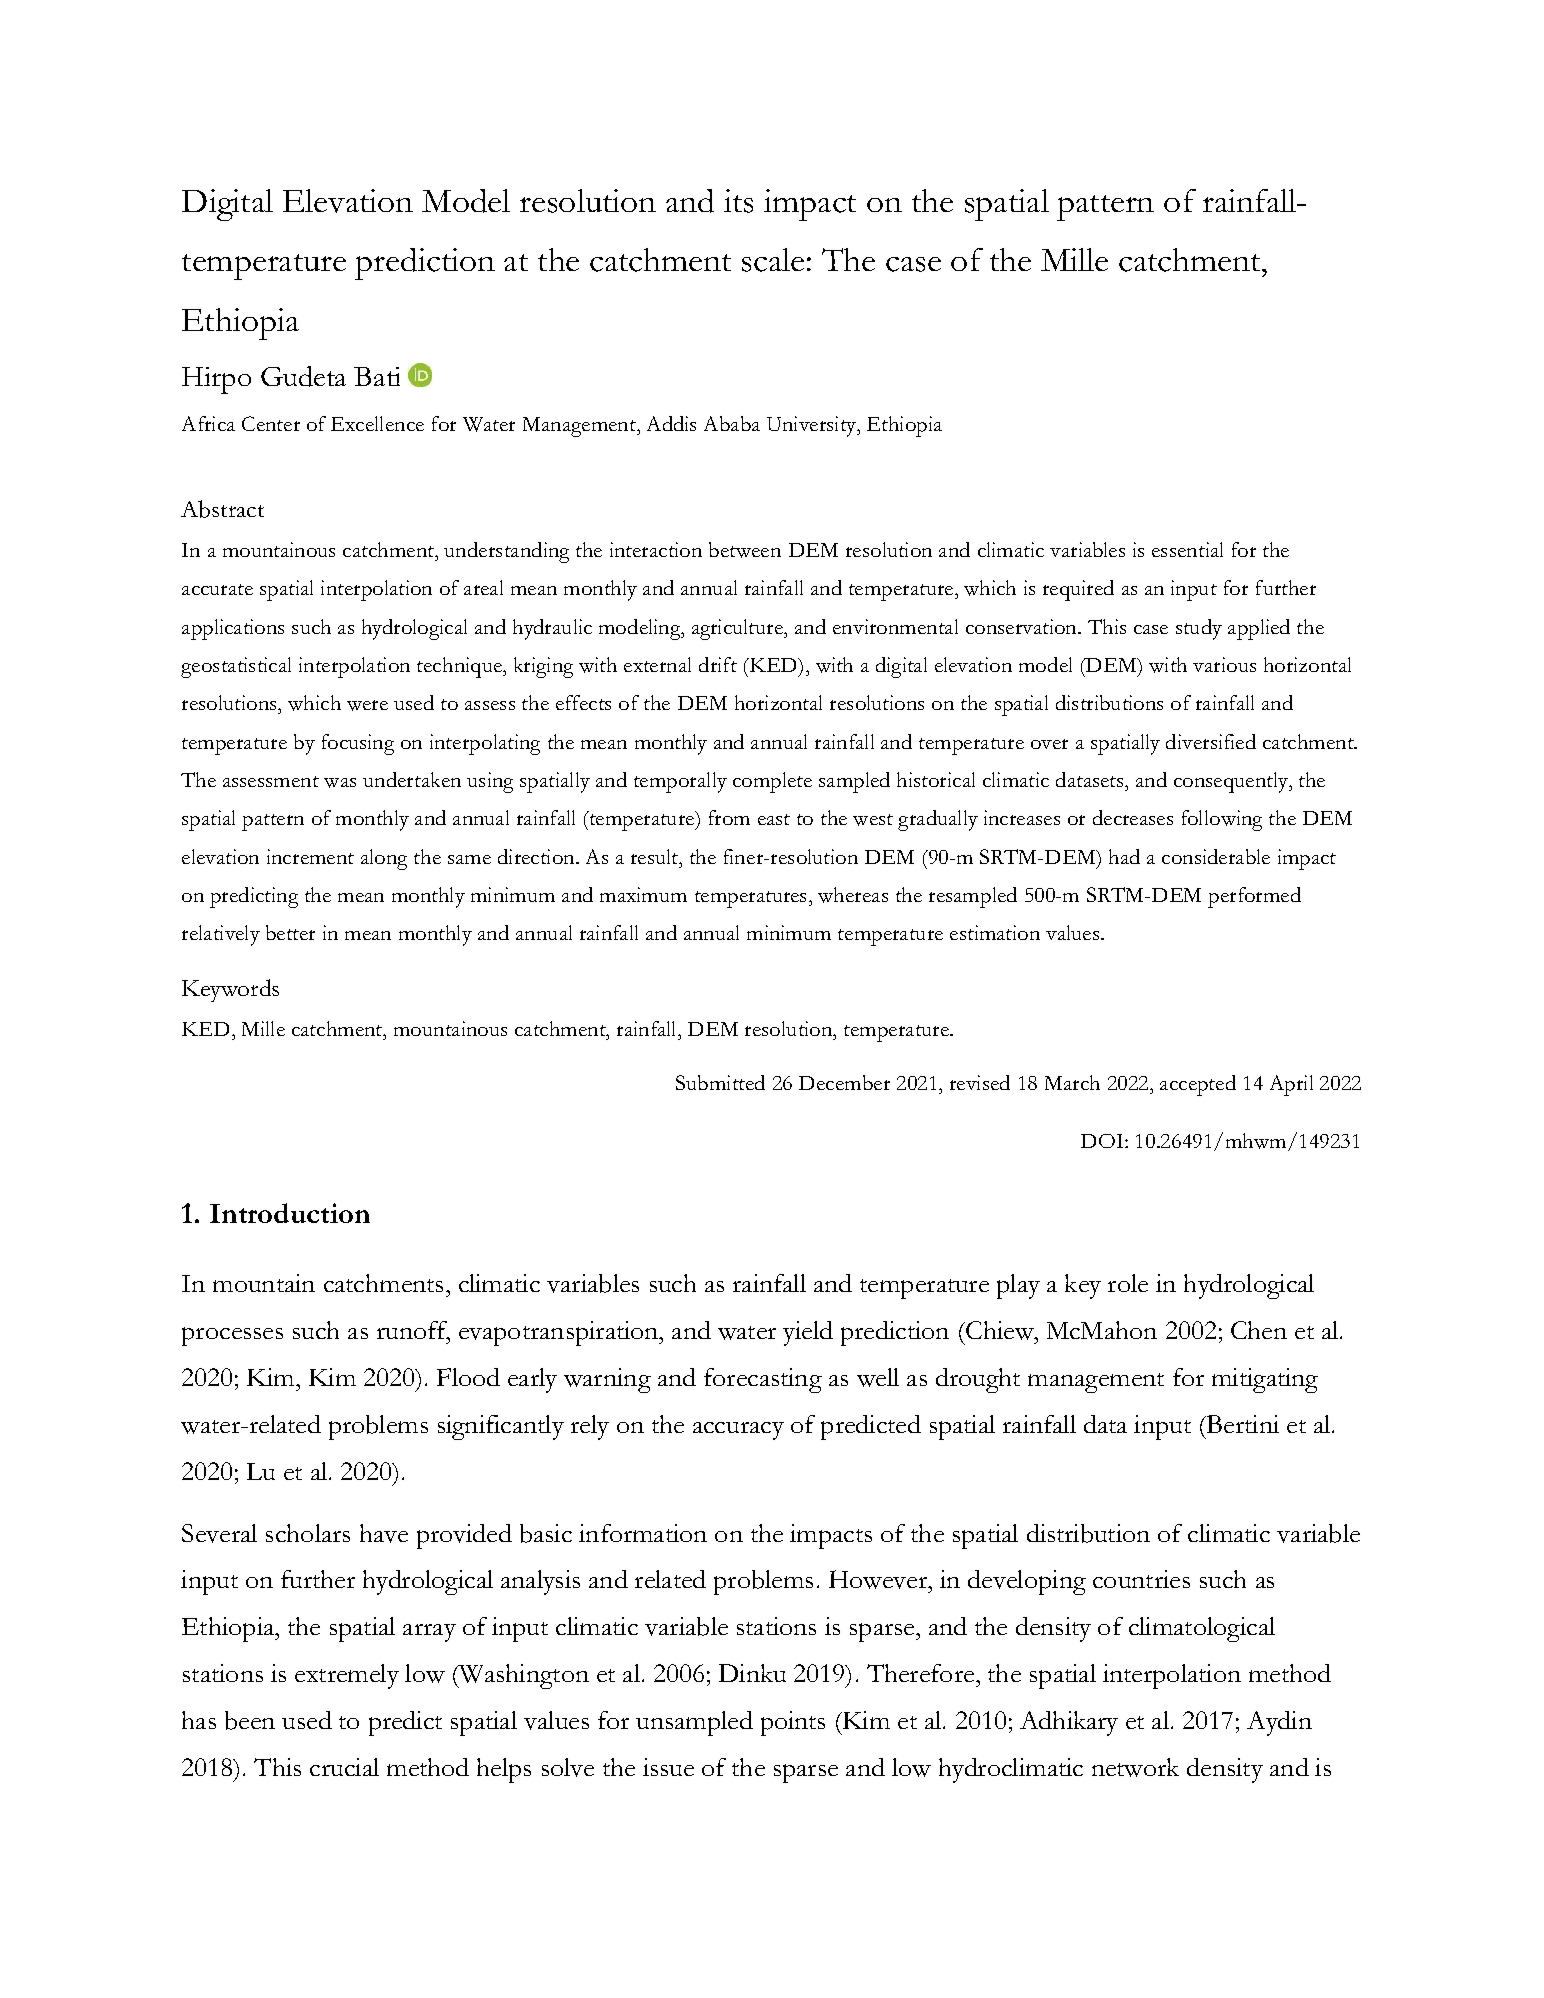  I want to click on applications, so click(233, 629).
